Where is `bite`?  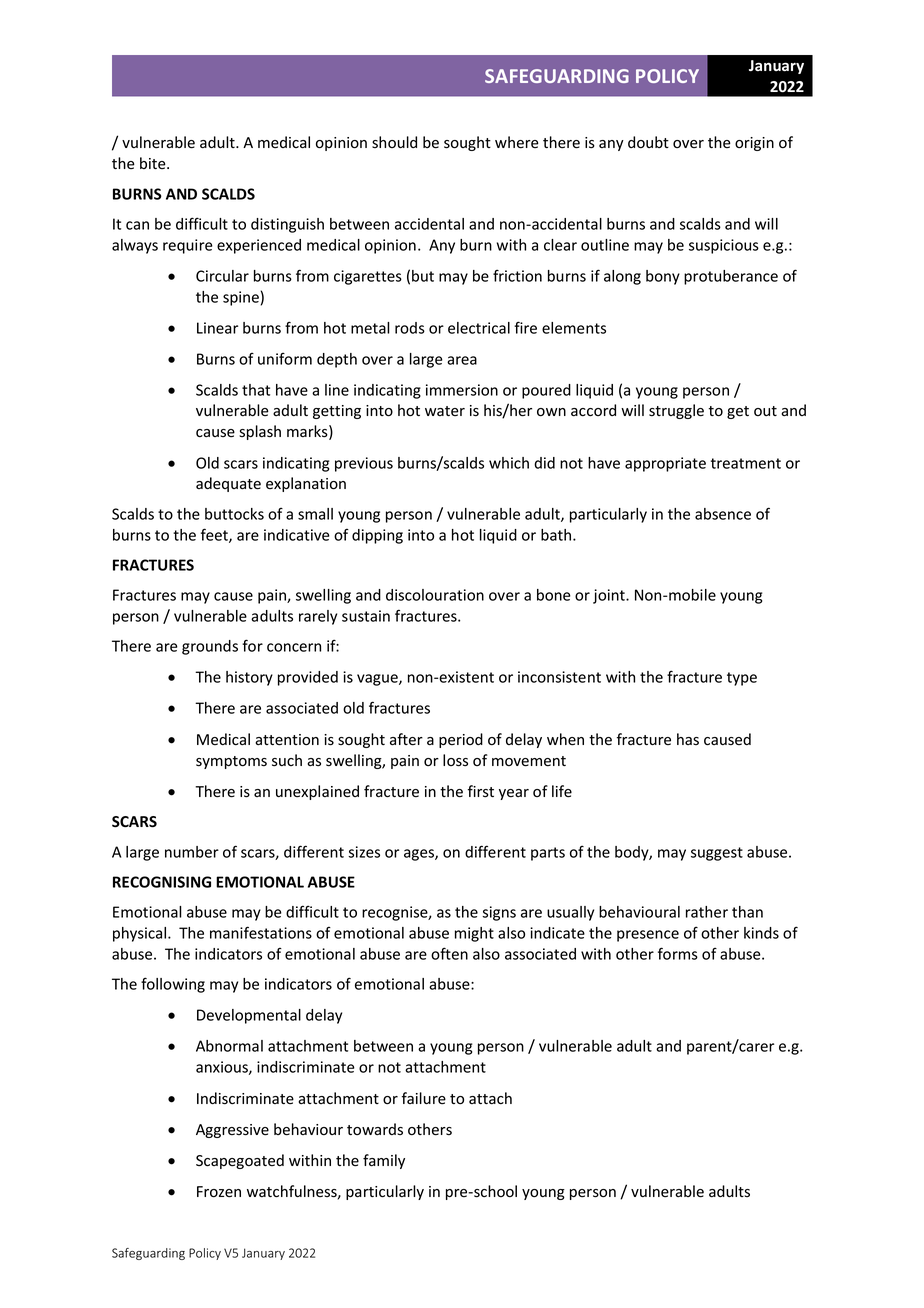 bite is located at coordinates (154, 163).
